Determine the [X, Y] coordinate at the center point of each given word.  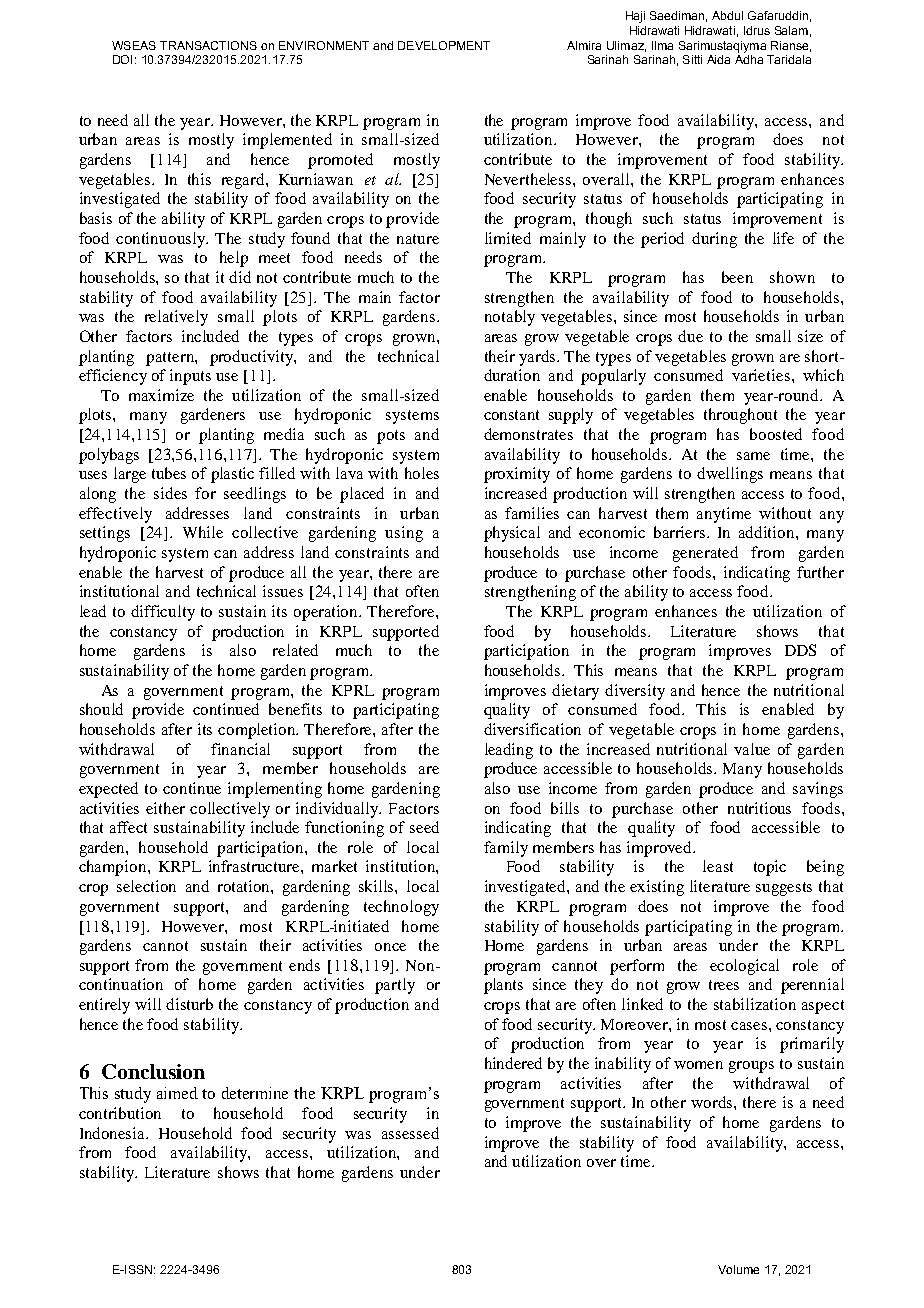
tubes [169, 473]
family [506, 849]
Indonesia [114, 1133]
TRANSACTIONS [208, 45]
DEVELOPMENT [444, 45]
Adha [749, 59]
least [718, 866]
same [753, 456]
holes [422, 473]
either [165, 808]
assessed [410, 1133]
